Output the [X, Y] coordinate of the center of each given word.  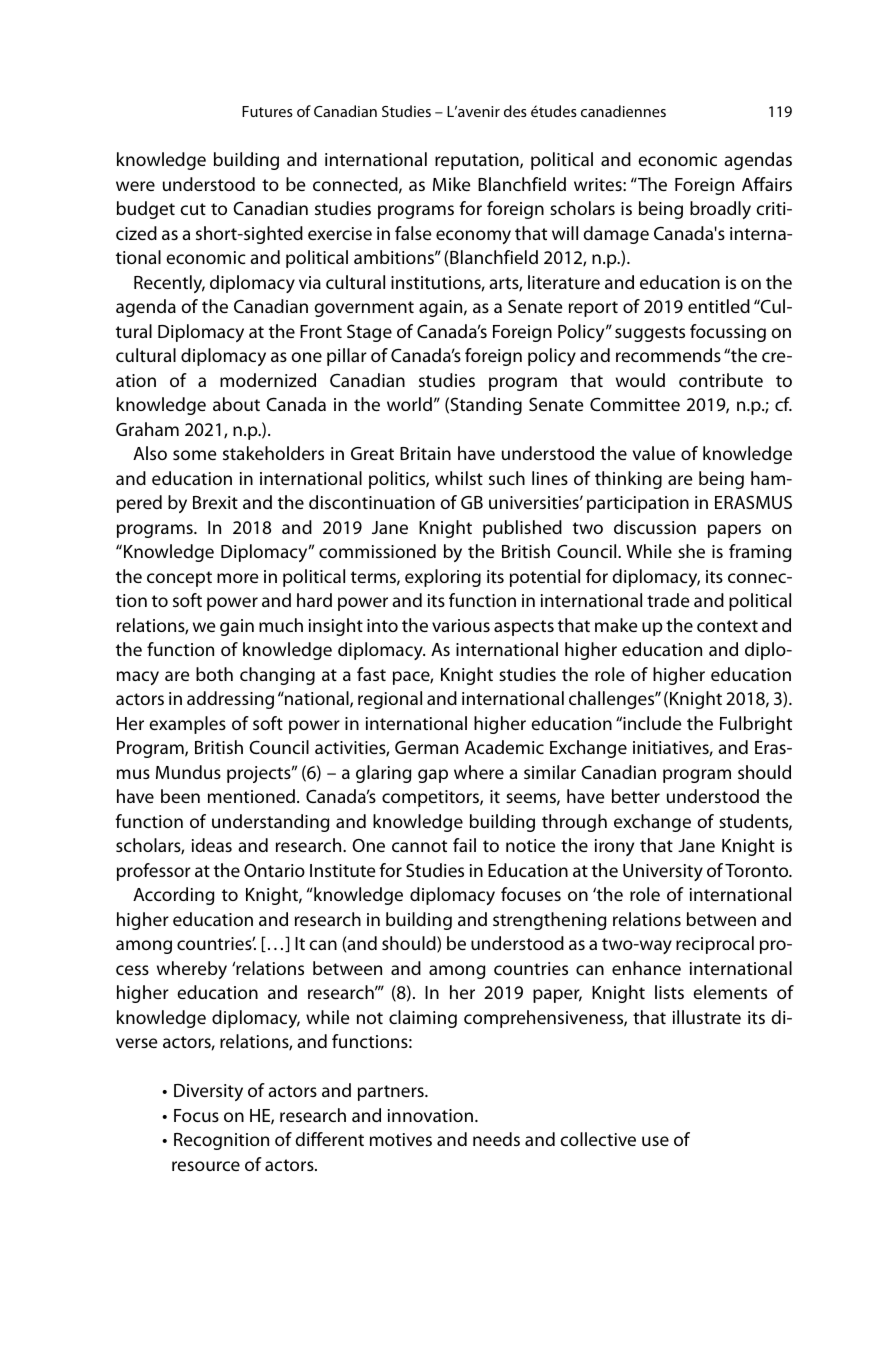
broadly [720, 210]
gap [433, 776]
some [194, 455]
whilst [459, 478]
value [654, 453]
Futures [267, 111]
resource [206, 1166]
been [180, 796]
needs [496, 1139]
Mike [451, 184]
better [636, 796]
